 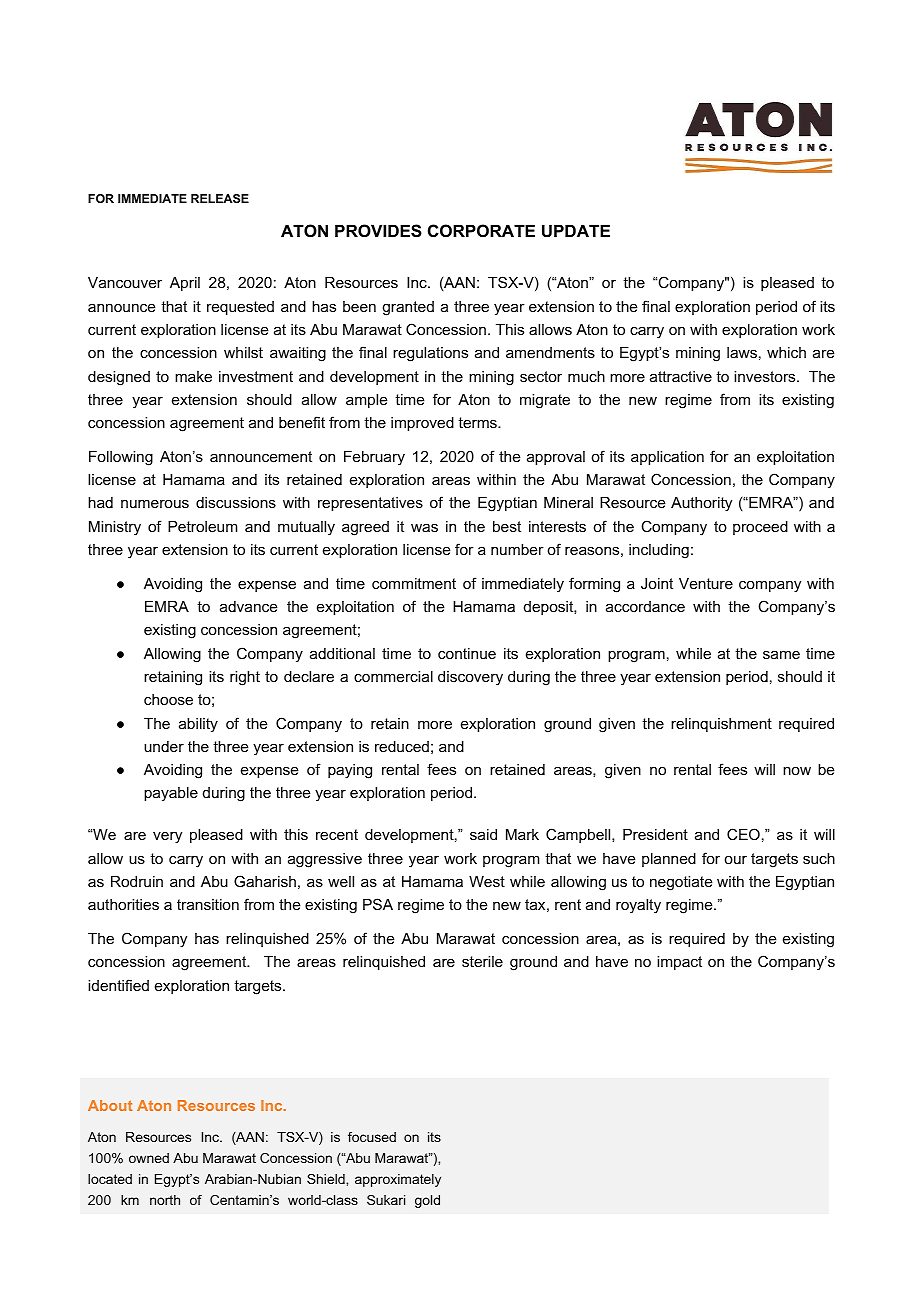 What do you see at coordinates (149, 1158) in the screenshot?
I see `owned` at bounding box center [149, 1158].
